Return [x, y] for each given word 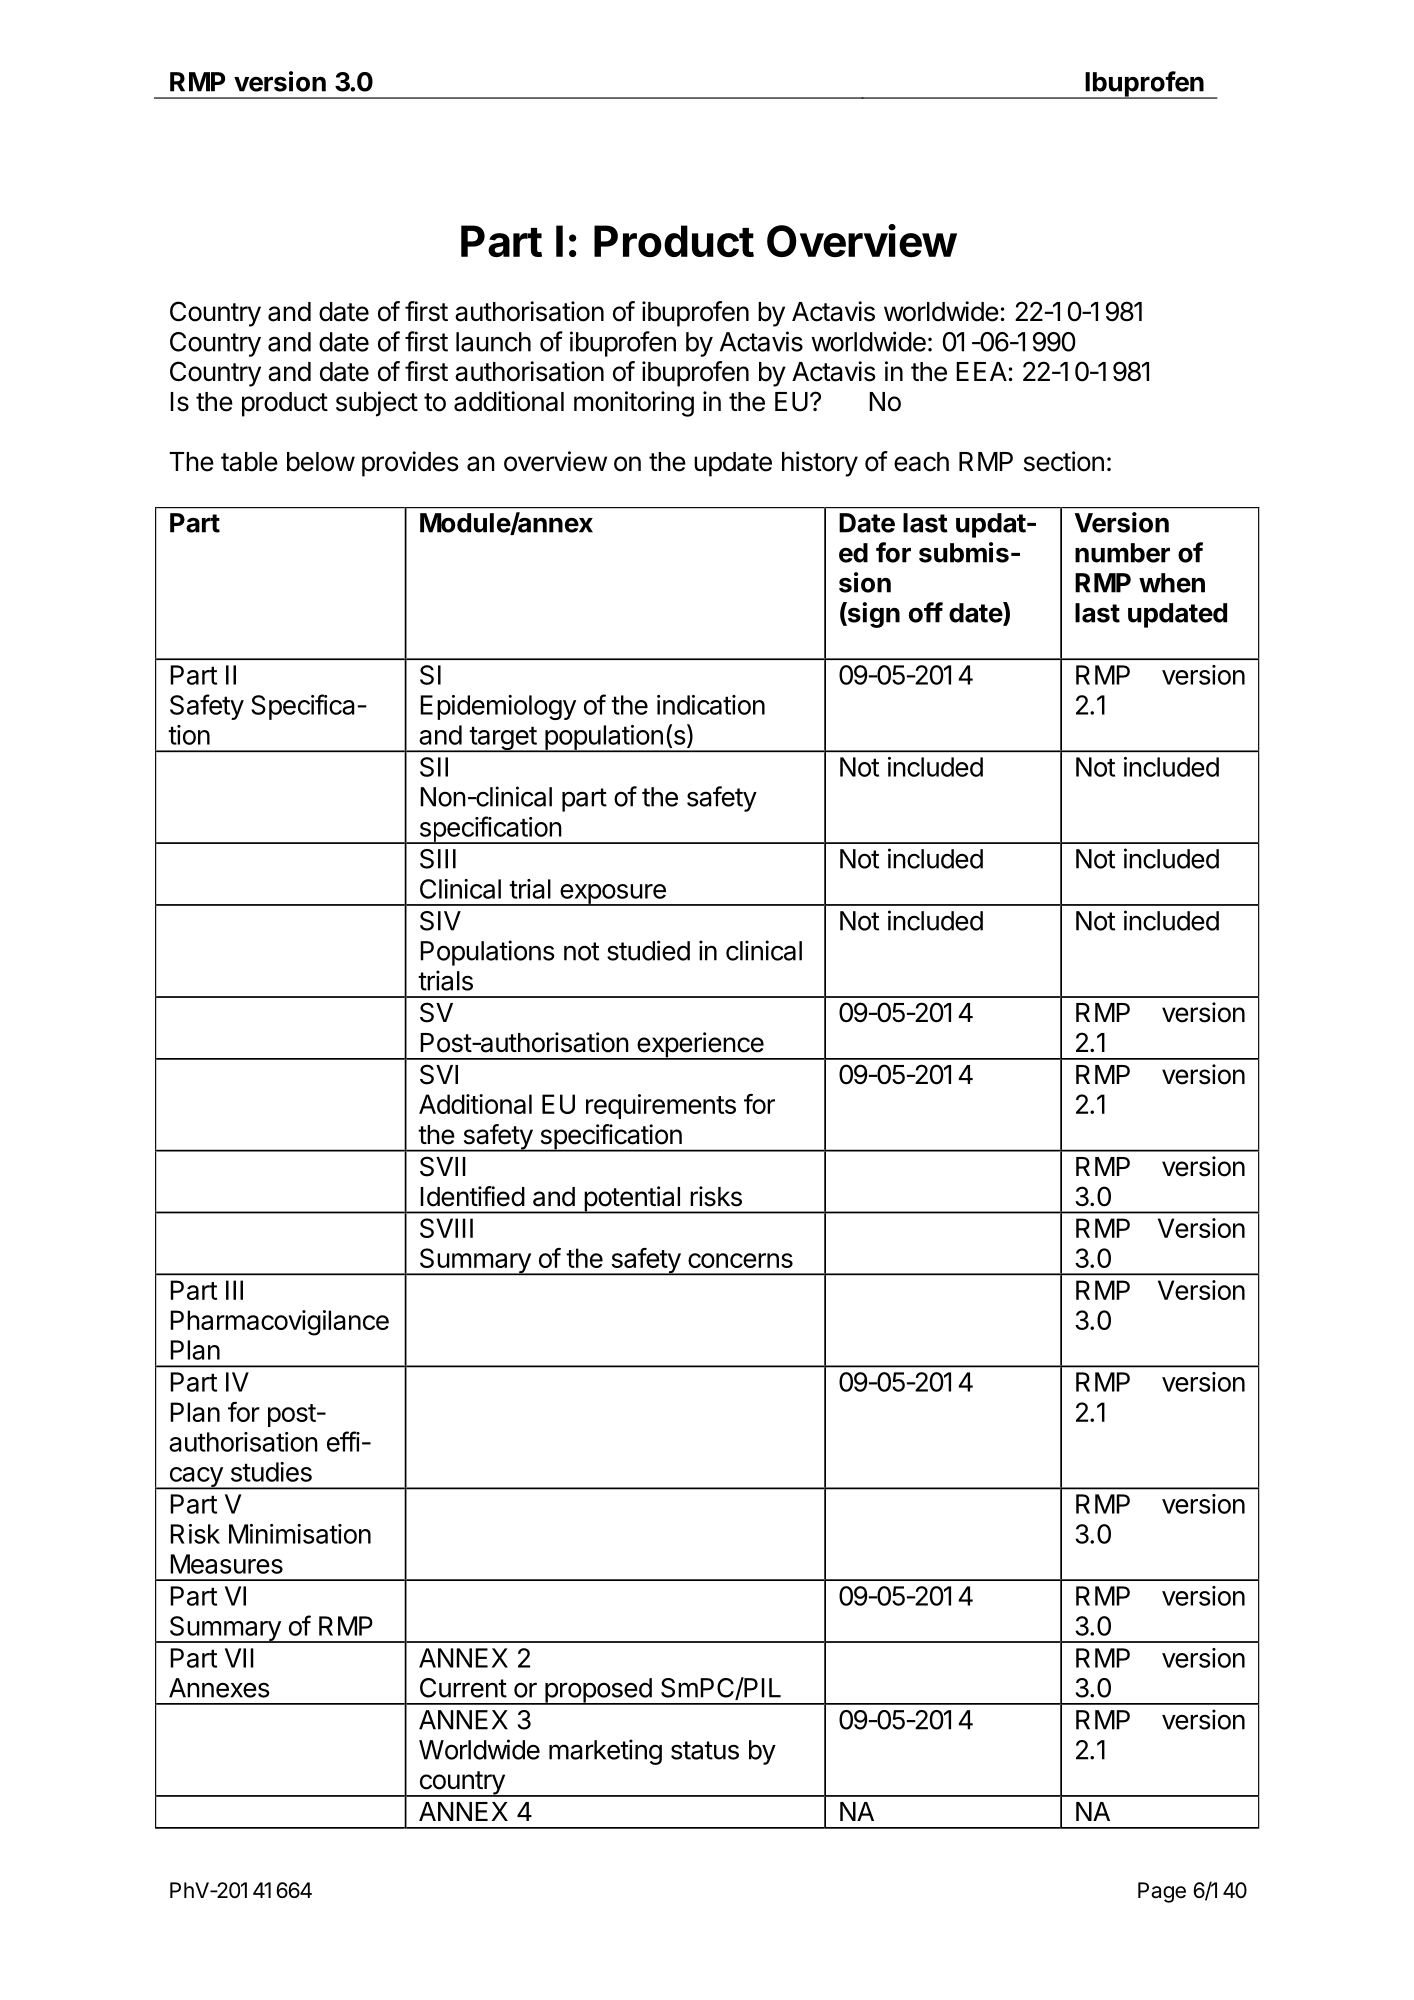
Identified [472, 1196]
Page [1162, 1892]
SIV [440, 921]
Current [463, 1688]
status [705, 1750]
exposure [613, 895]
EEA [981, 371]
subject [377, 404]
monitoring [634, 404]
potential [632, 1200]
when [1172, 583]
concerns [740, 1260]
